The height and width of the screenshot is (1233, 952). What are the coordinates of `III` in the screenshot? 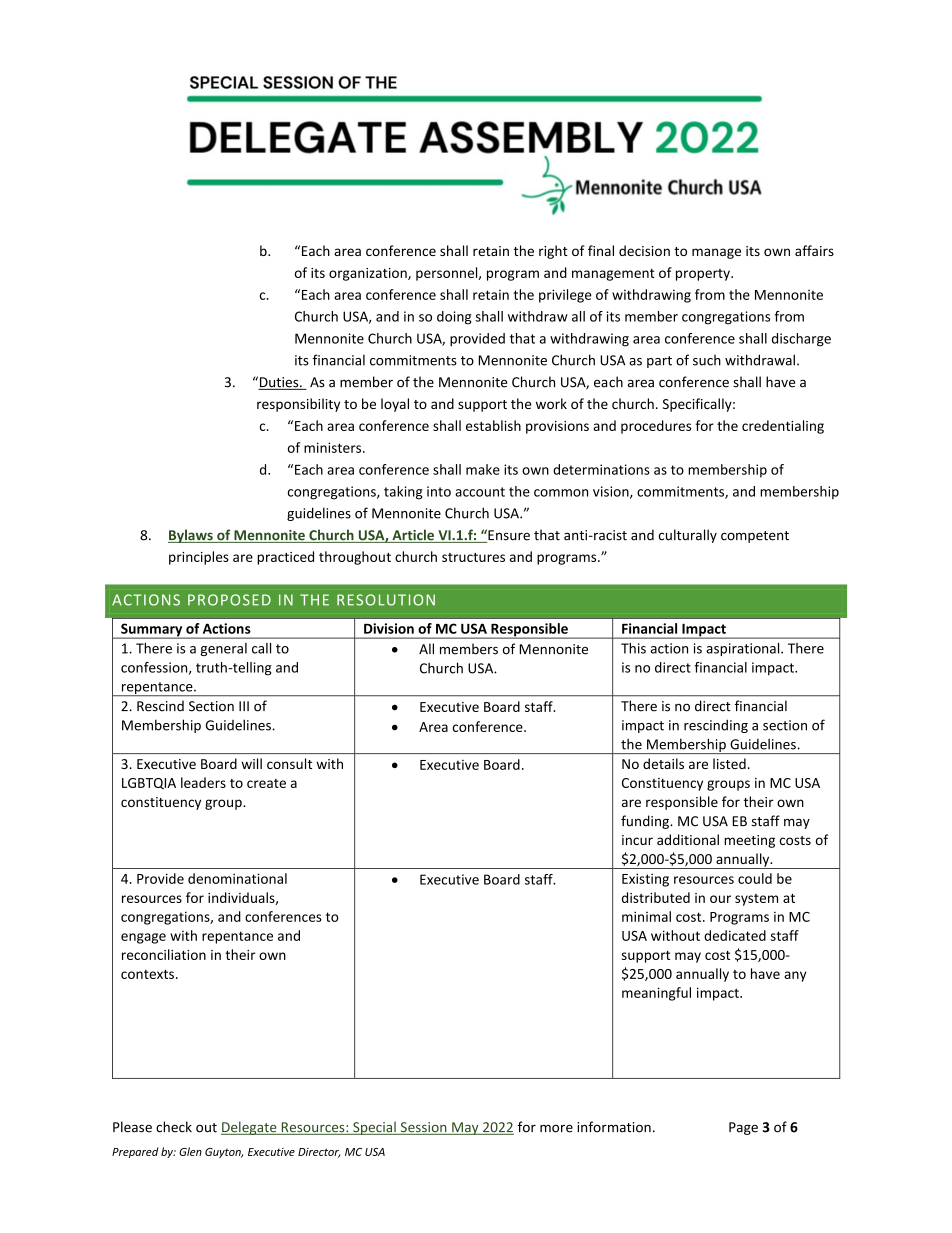 It's located at (244, 706).
